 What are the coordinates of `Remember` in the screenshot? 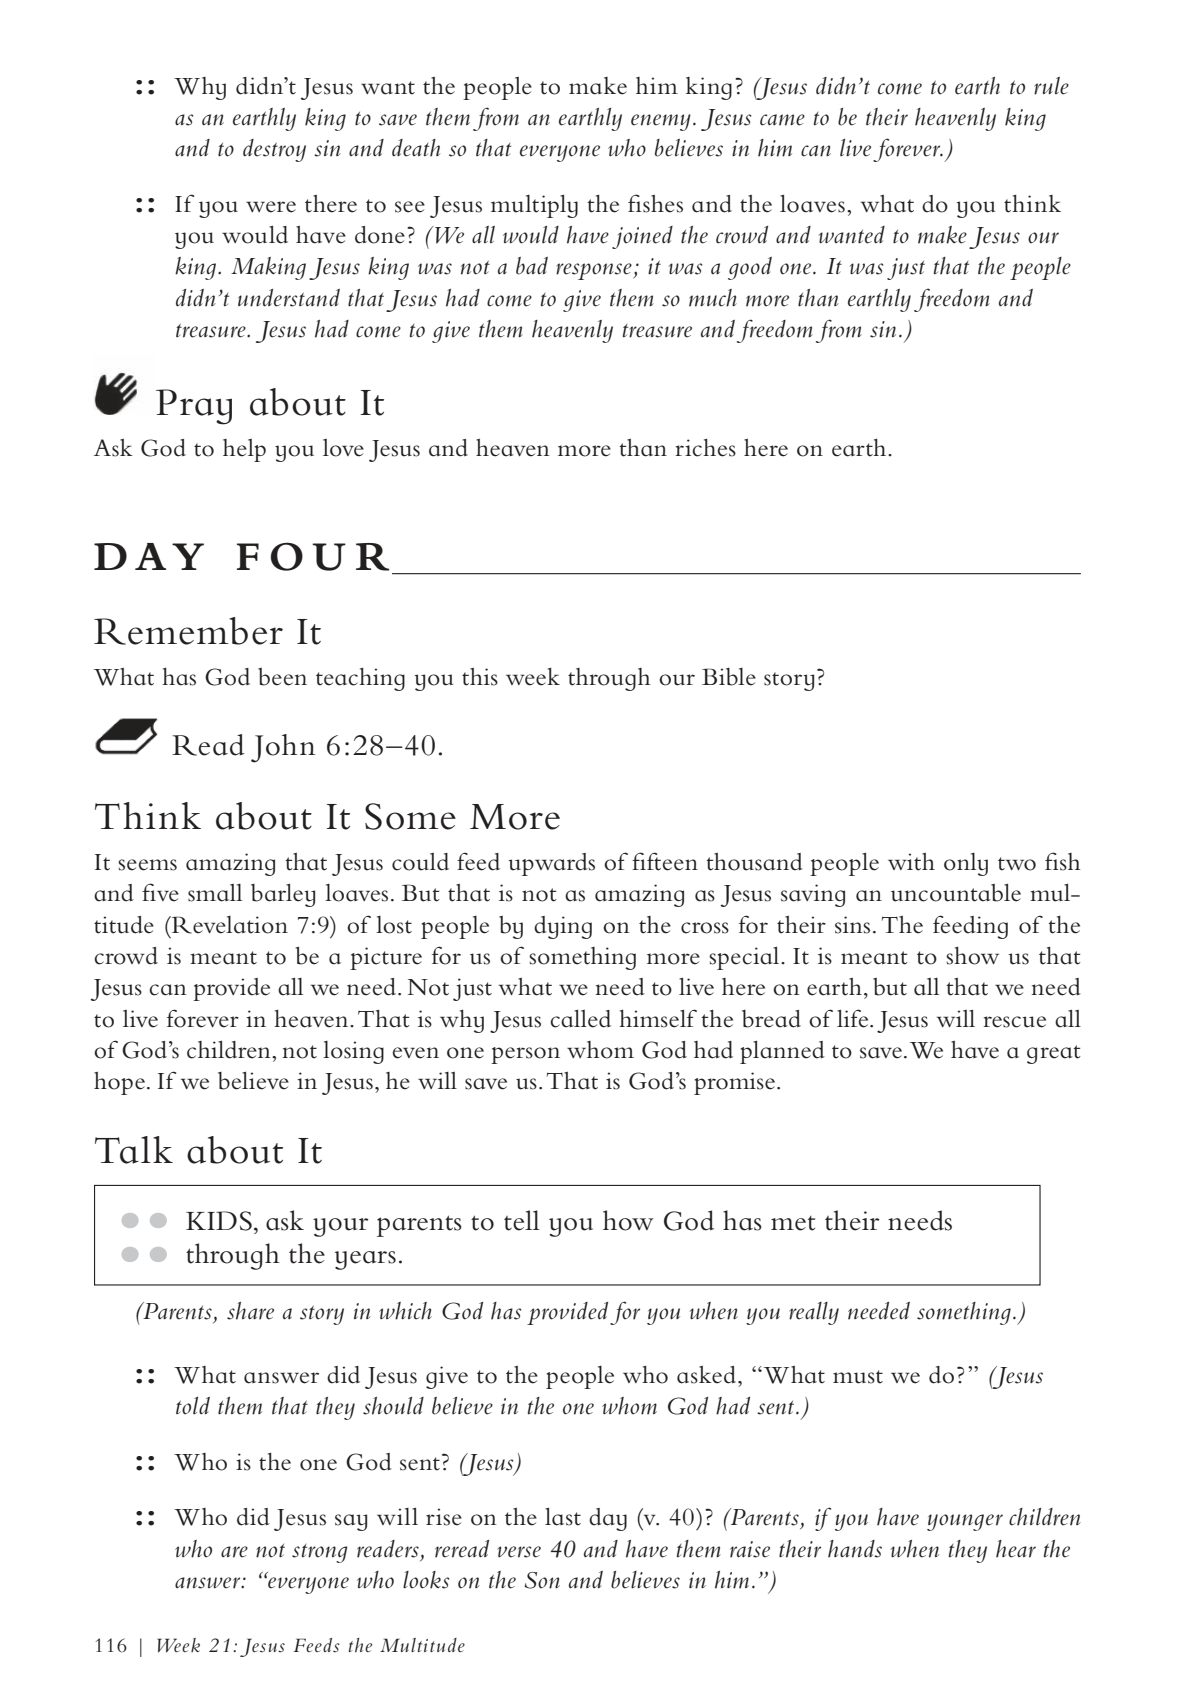 It's located at (188, 631).
